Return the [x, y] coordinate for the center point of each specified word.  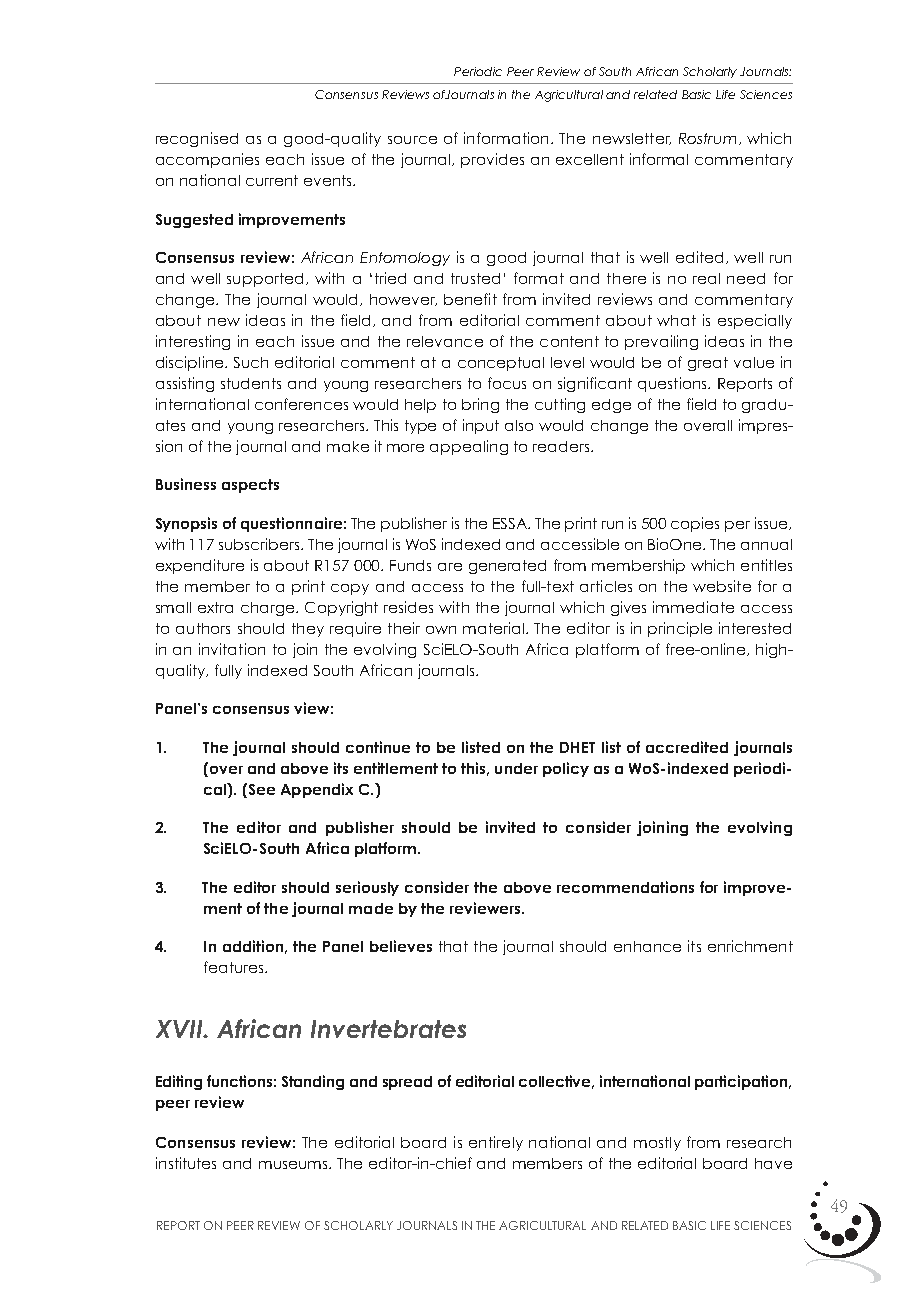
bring [480, 405]
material [495, 628]
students [251, 383]
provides [492, 160]
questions [673, 384]
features [235, 967]
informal [659, 159]
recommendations [625, 887]
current [272, 180]
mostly [657, 1144]
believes [401, 946]
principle [680, 629]
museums [294, 1165]
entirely [496, 1143]
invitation [232, 649]
